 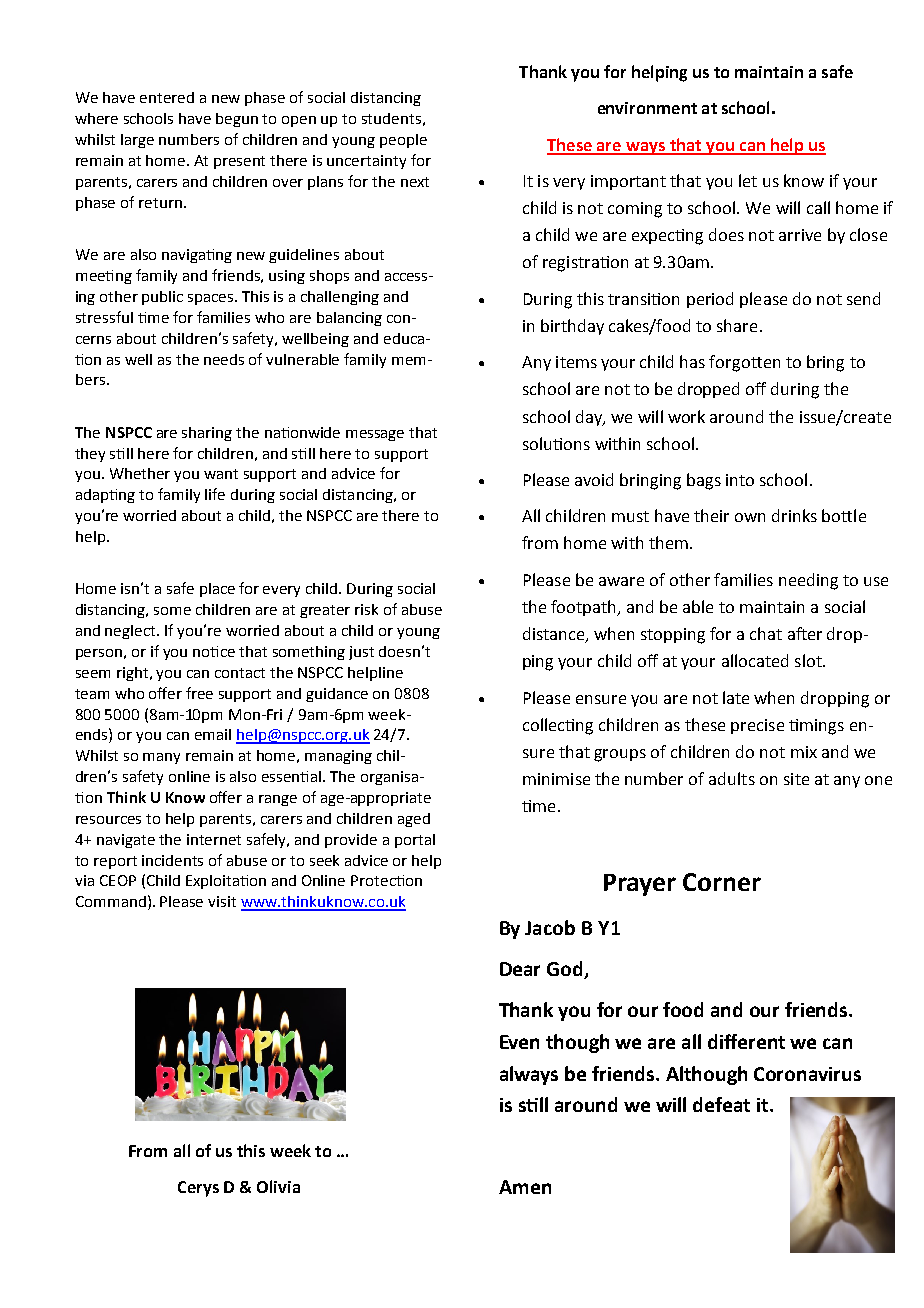 I want to click on defeat, so click(x=721, y=1104).
